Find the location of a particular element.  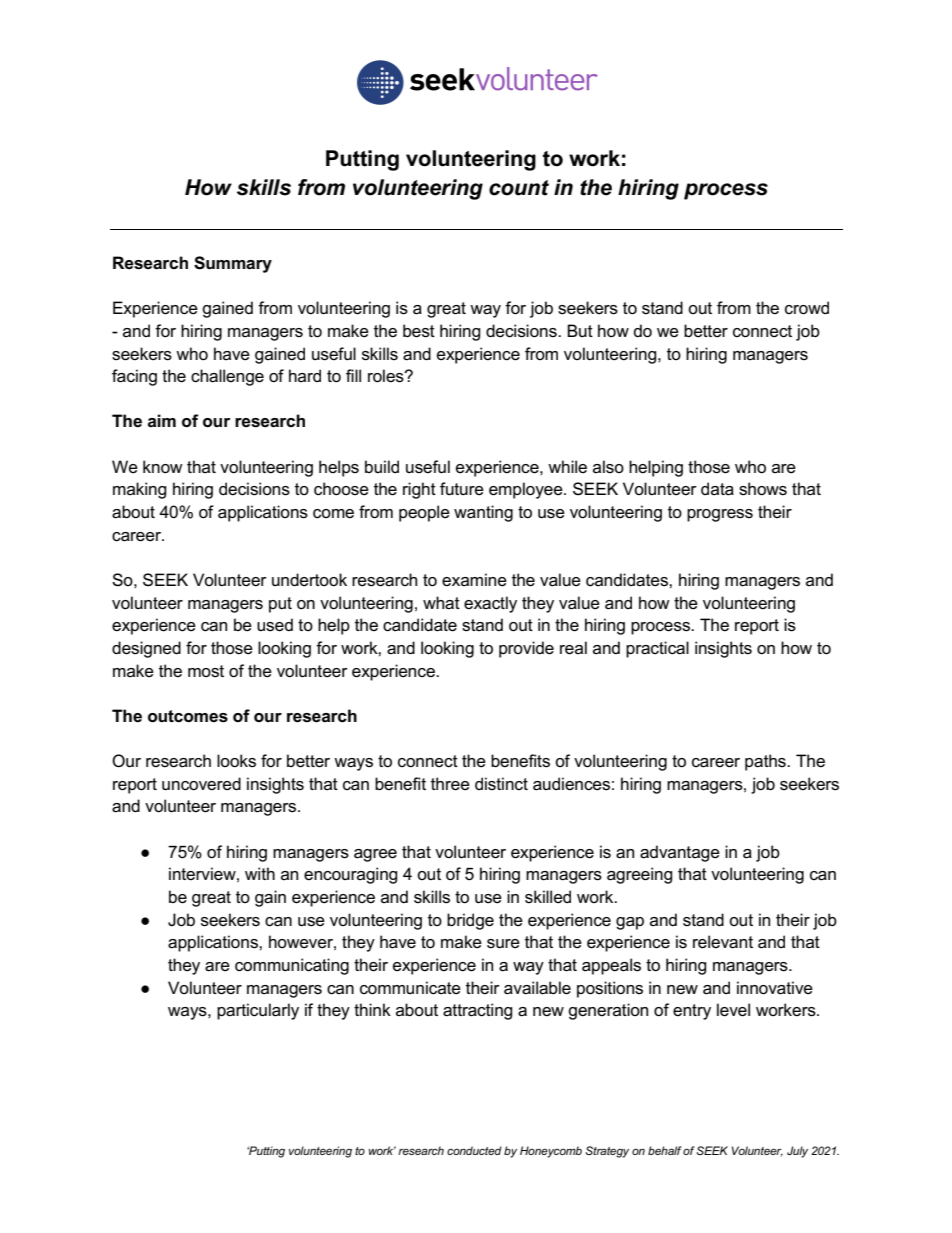

count is located at coordinates (519, 188).
